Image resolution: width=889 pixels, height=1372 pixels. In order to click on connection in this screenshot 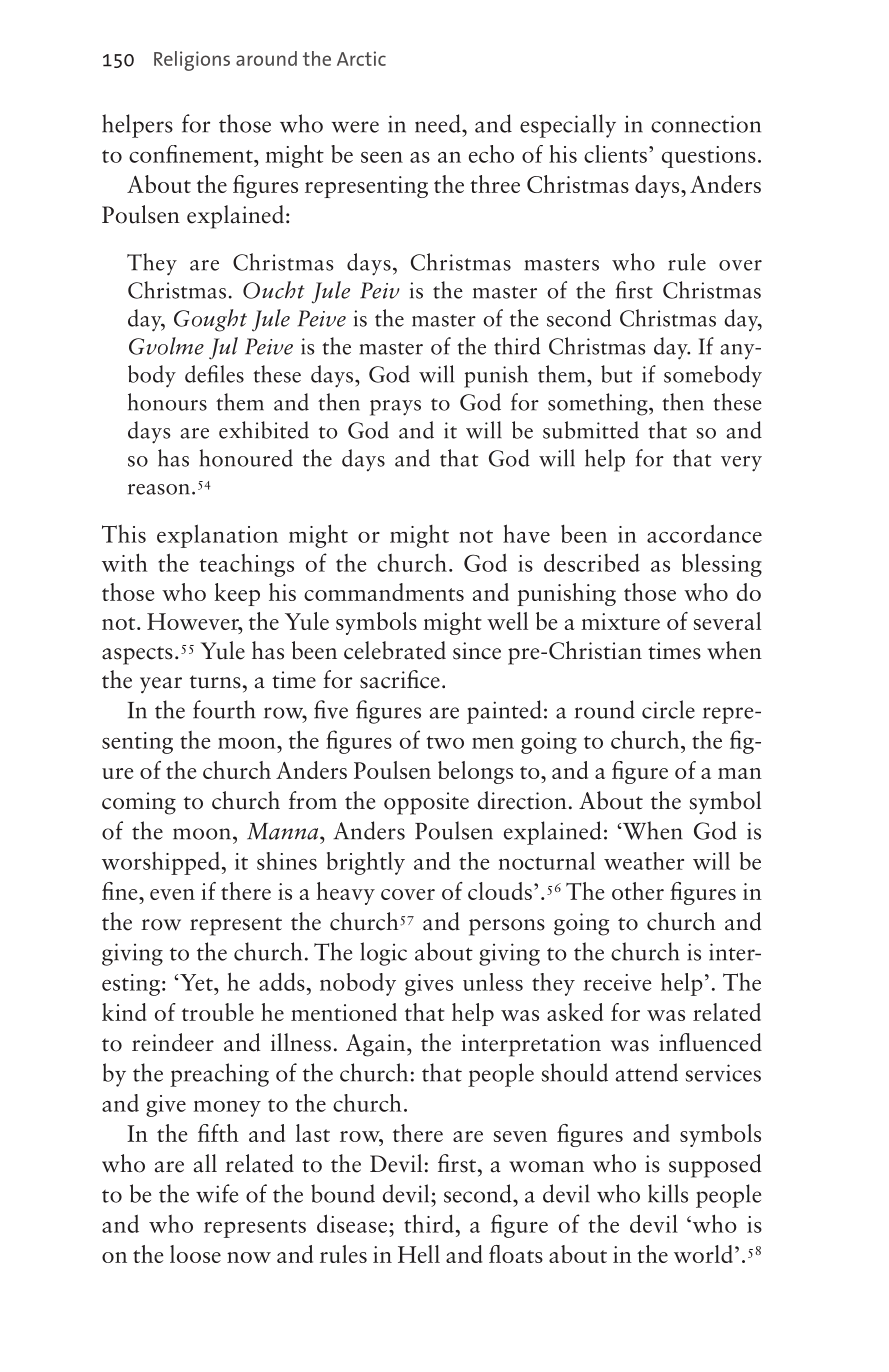, I will do `click(706, 124)`.
